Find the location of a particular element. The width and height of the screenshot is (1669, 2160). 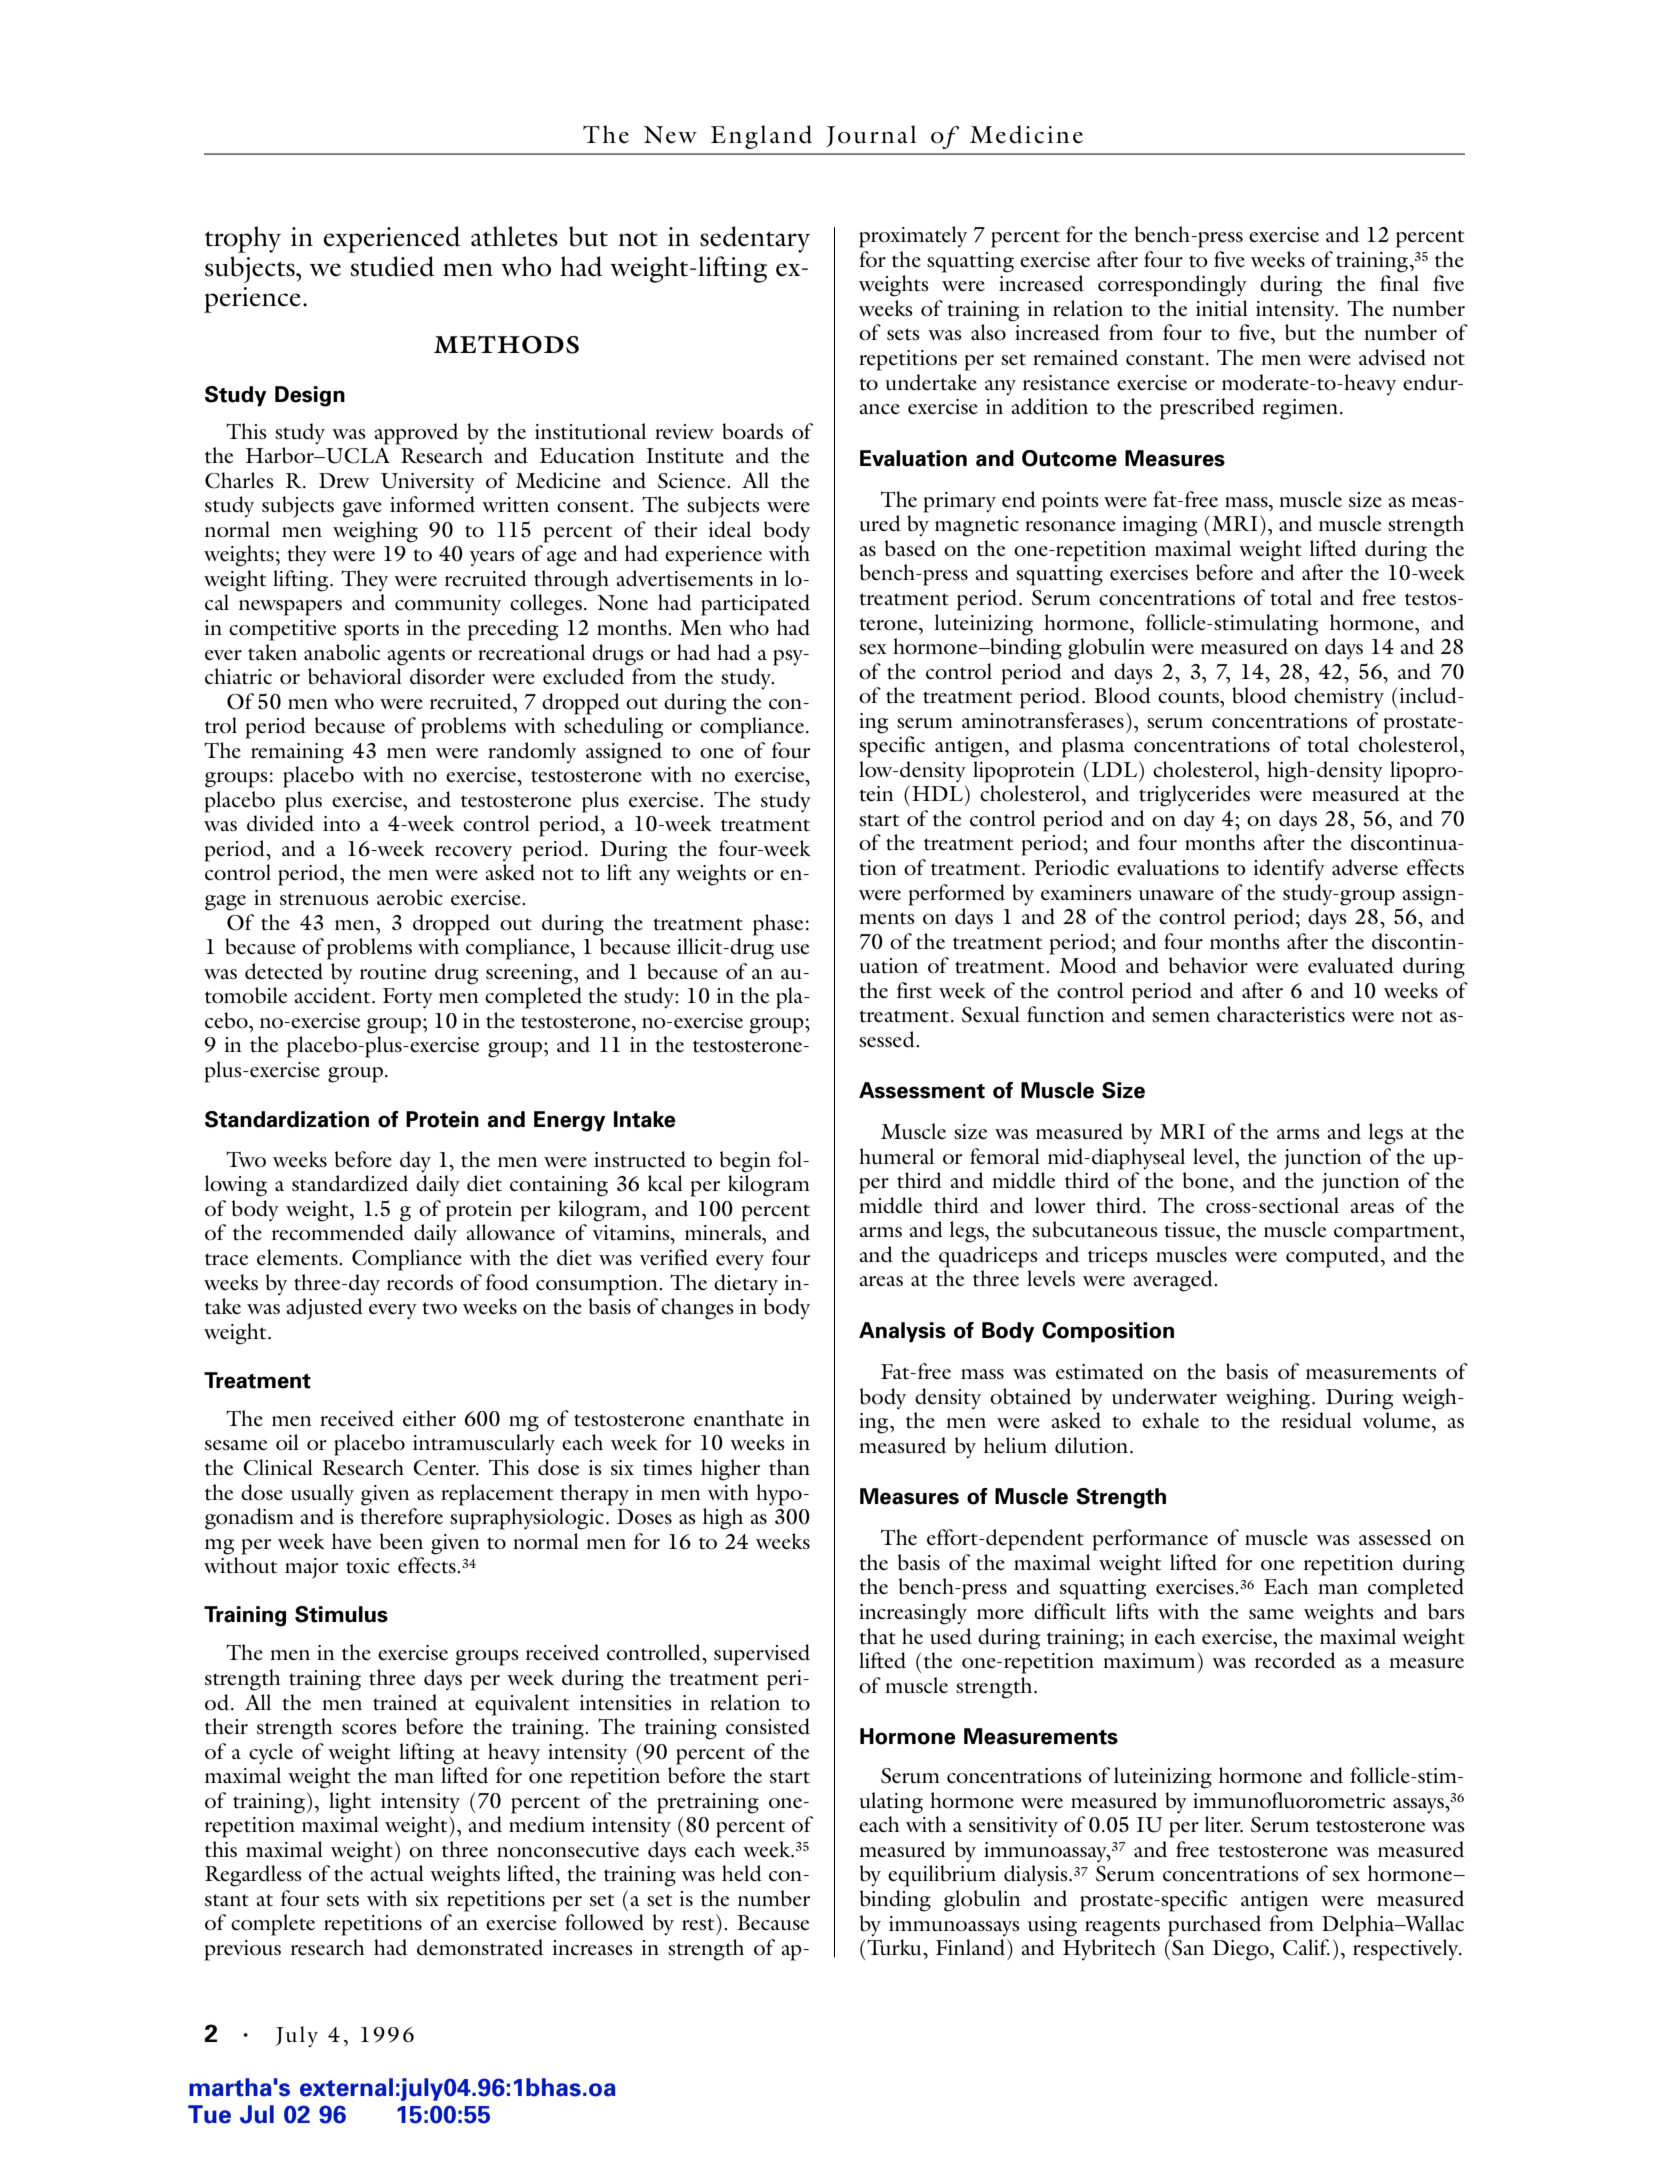

studied is located at coordinates (393, 266).
